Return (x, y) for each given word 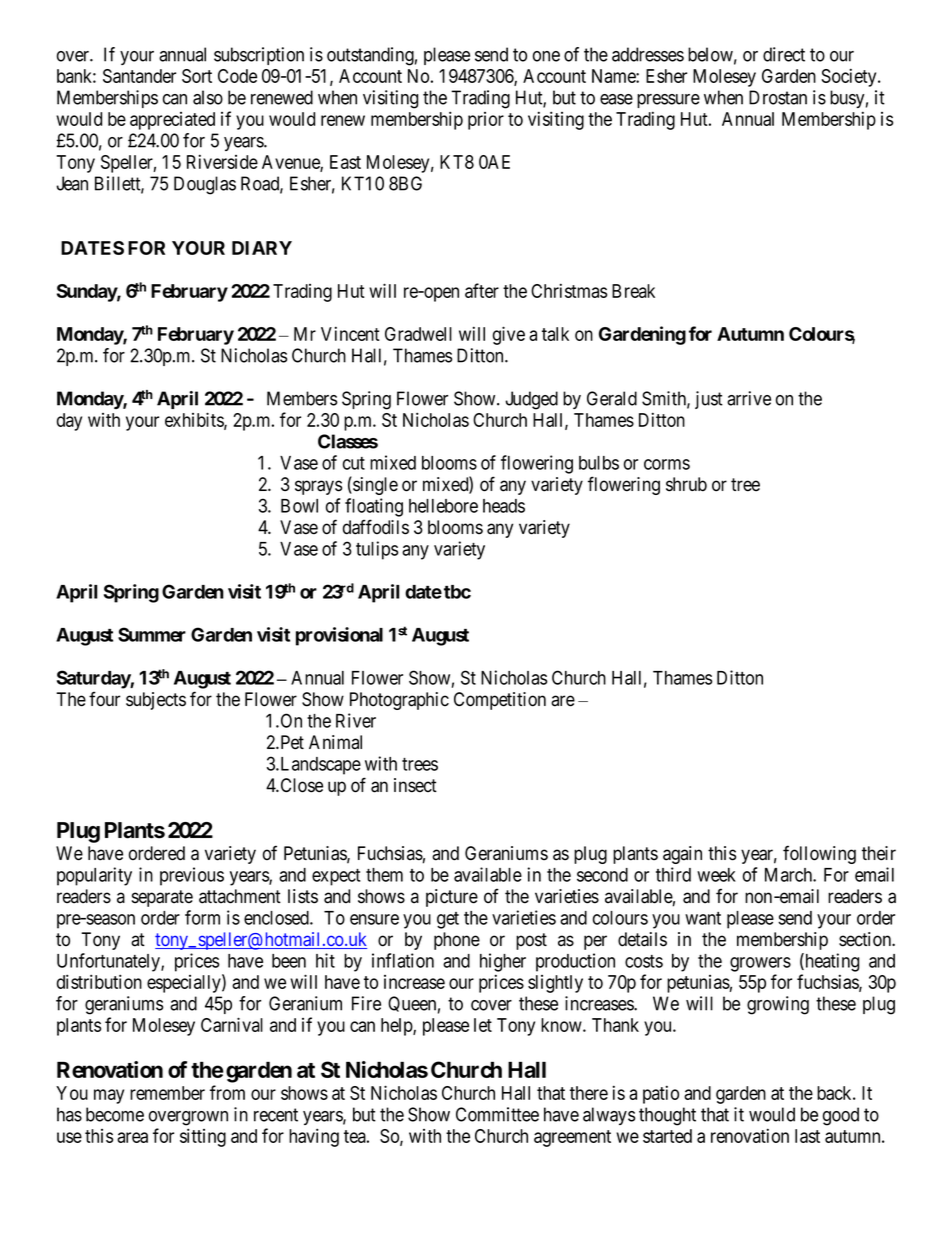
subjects (156, 701)
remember (167, 1093)
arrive (749, 398)
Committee (497, 1114)
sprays (318, 487)
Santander (139, 76)
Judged (531, 400)
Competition (500, 701)
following (819, 854)
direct (784, 54)
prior (486, 121)
